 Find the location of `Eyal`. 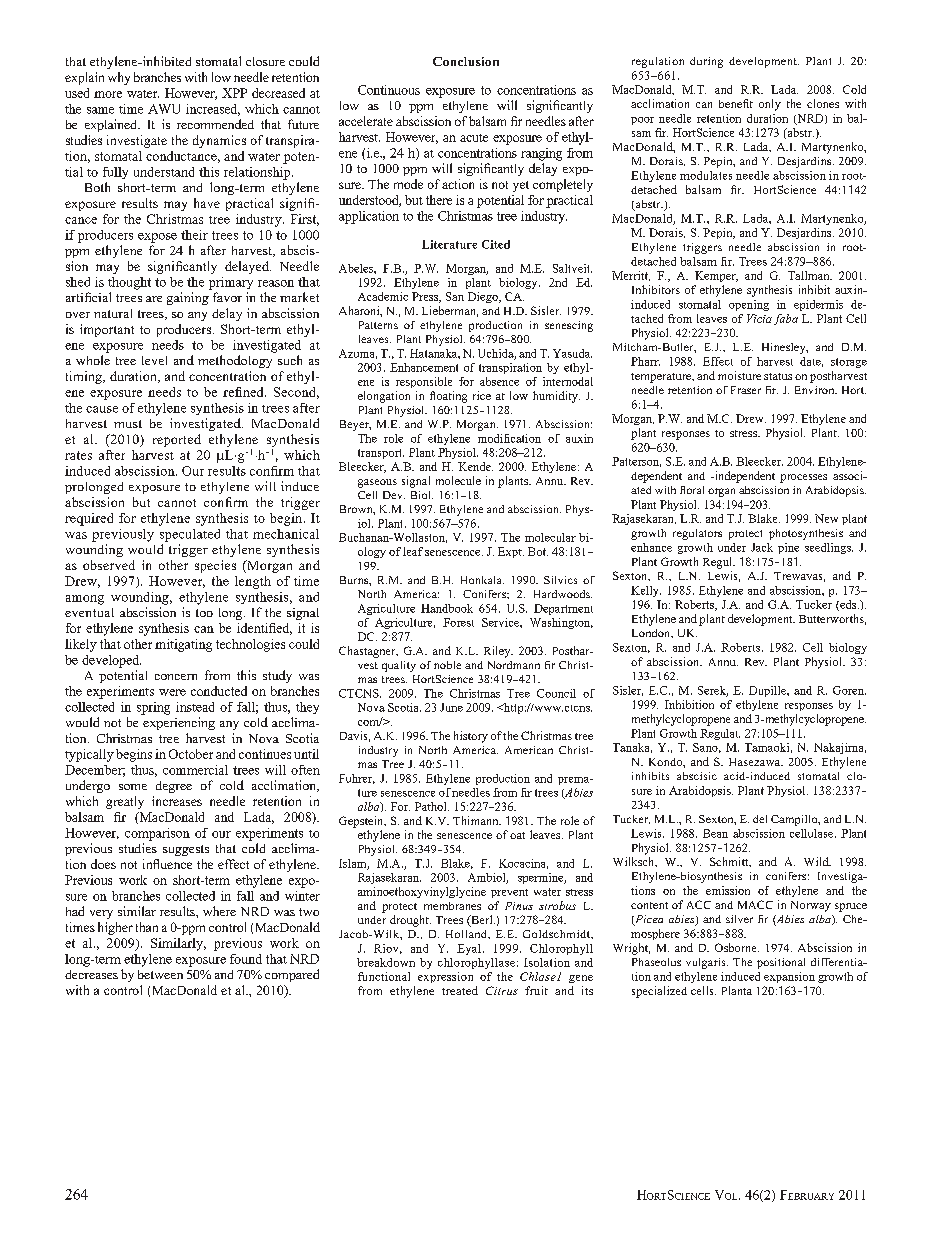

Eyal is located at coordinates (469, 949).
